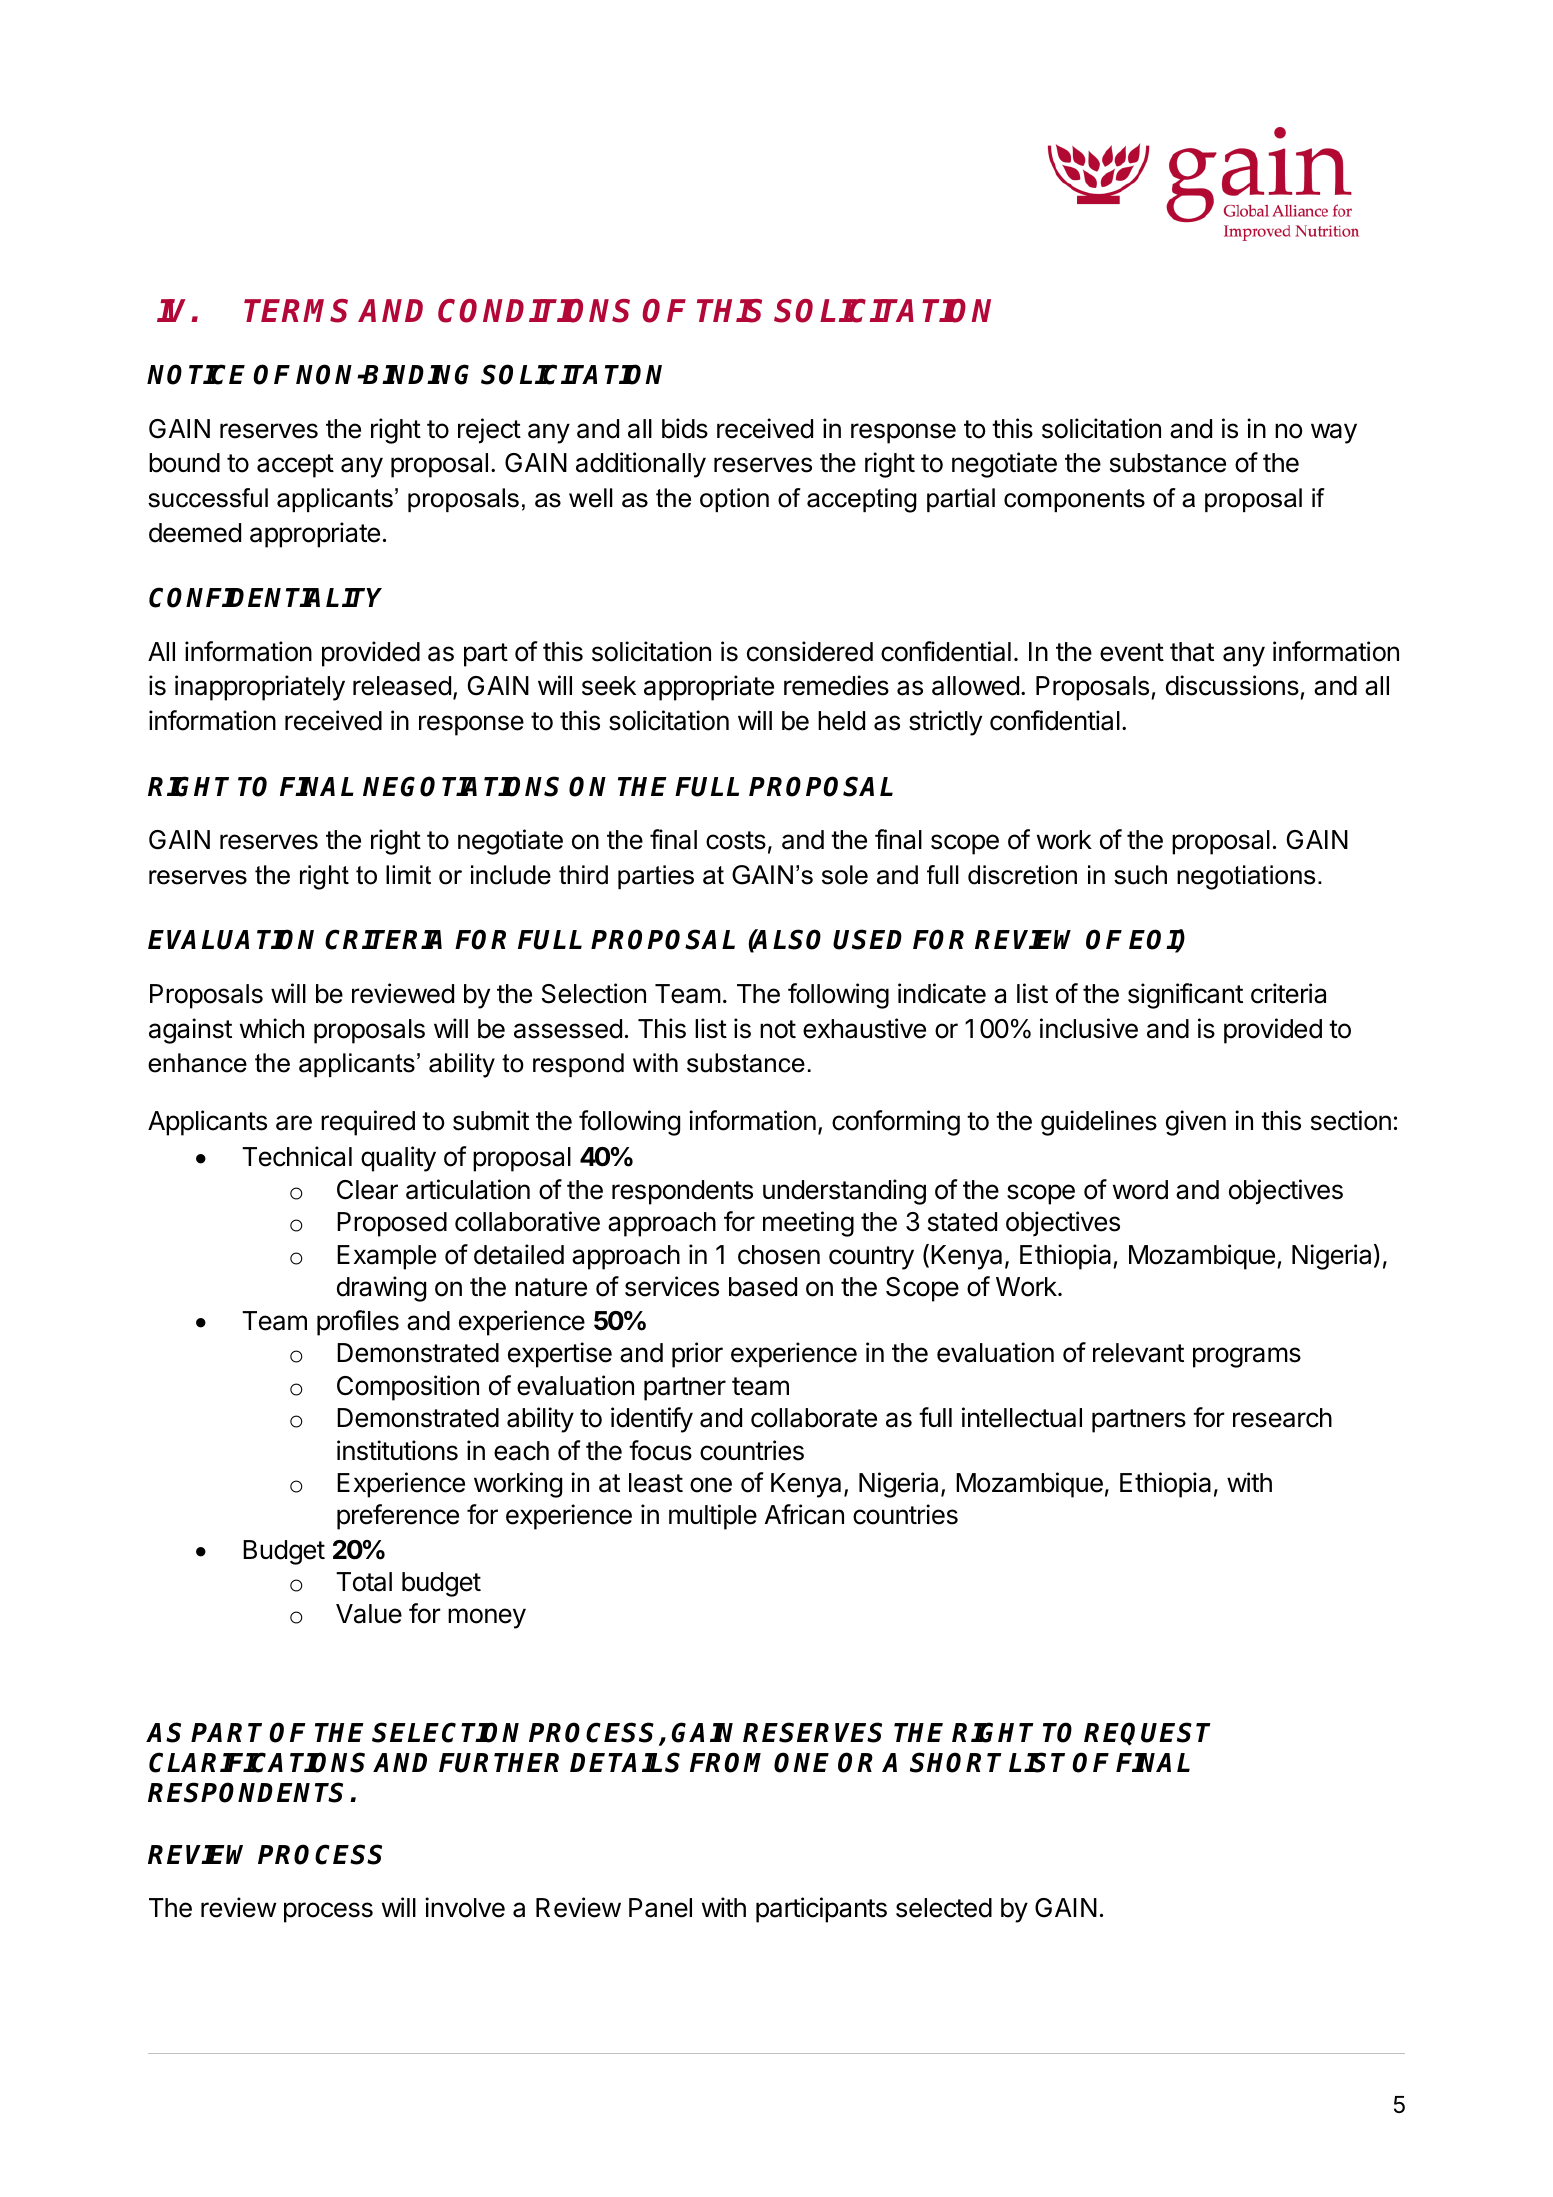 The image size is (1553, 2197). Describe the element at coordinates (1233, 687) in the document. I see `discussions` at that location.
